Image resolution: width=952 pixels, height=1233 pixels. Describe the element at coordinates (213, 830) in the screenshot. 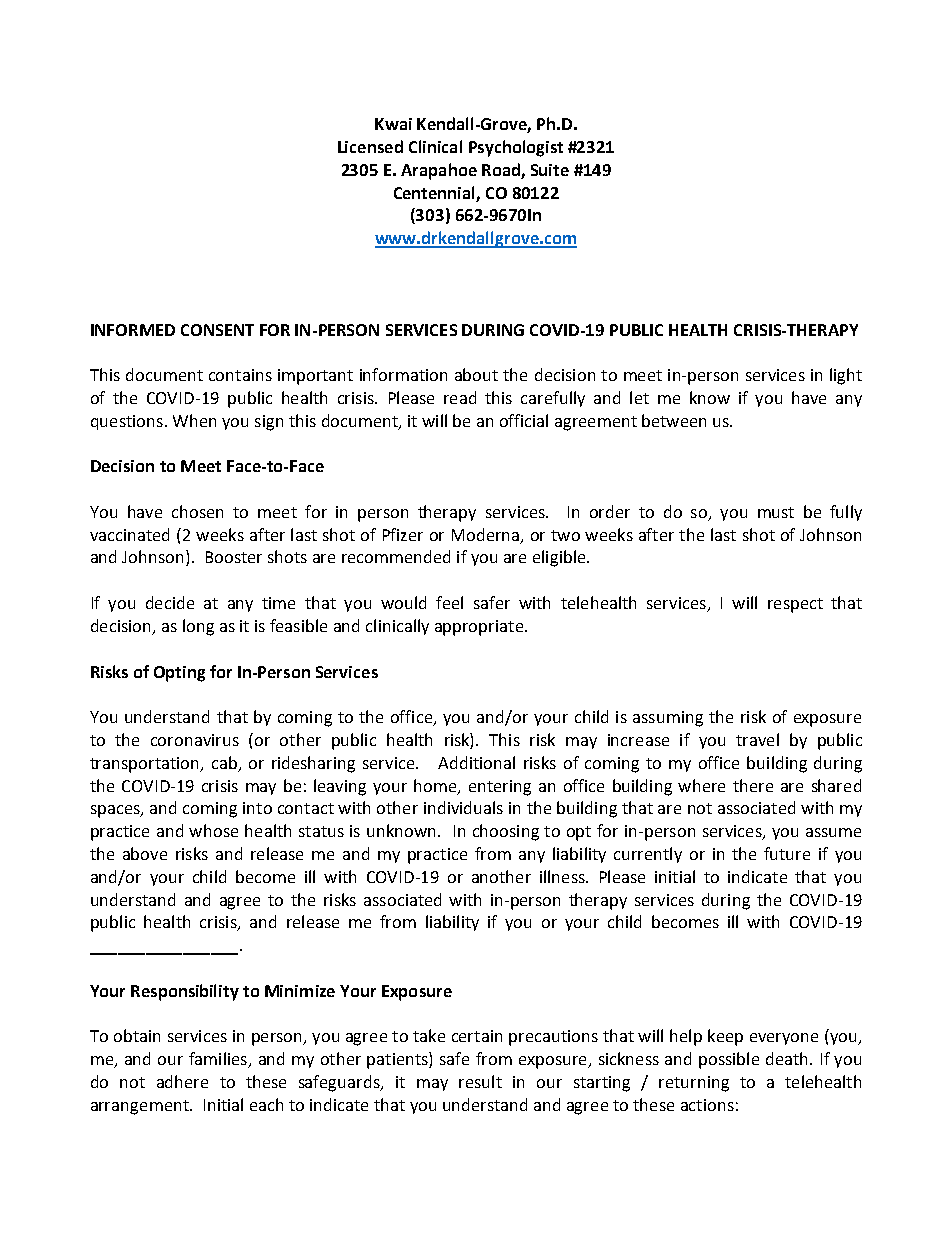

I see `whose` at that location.
